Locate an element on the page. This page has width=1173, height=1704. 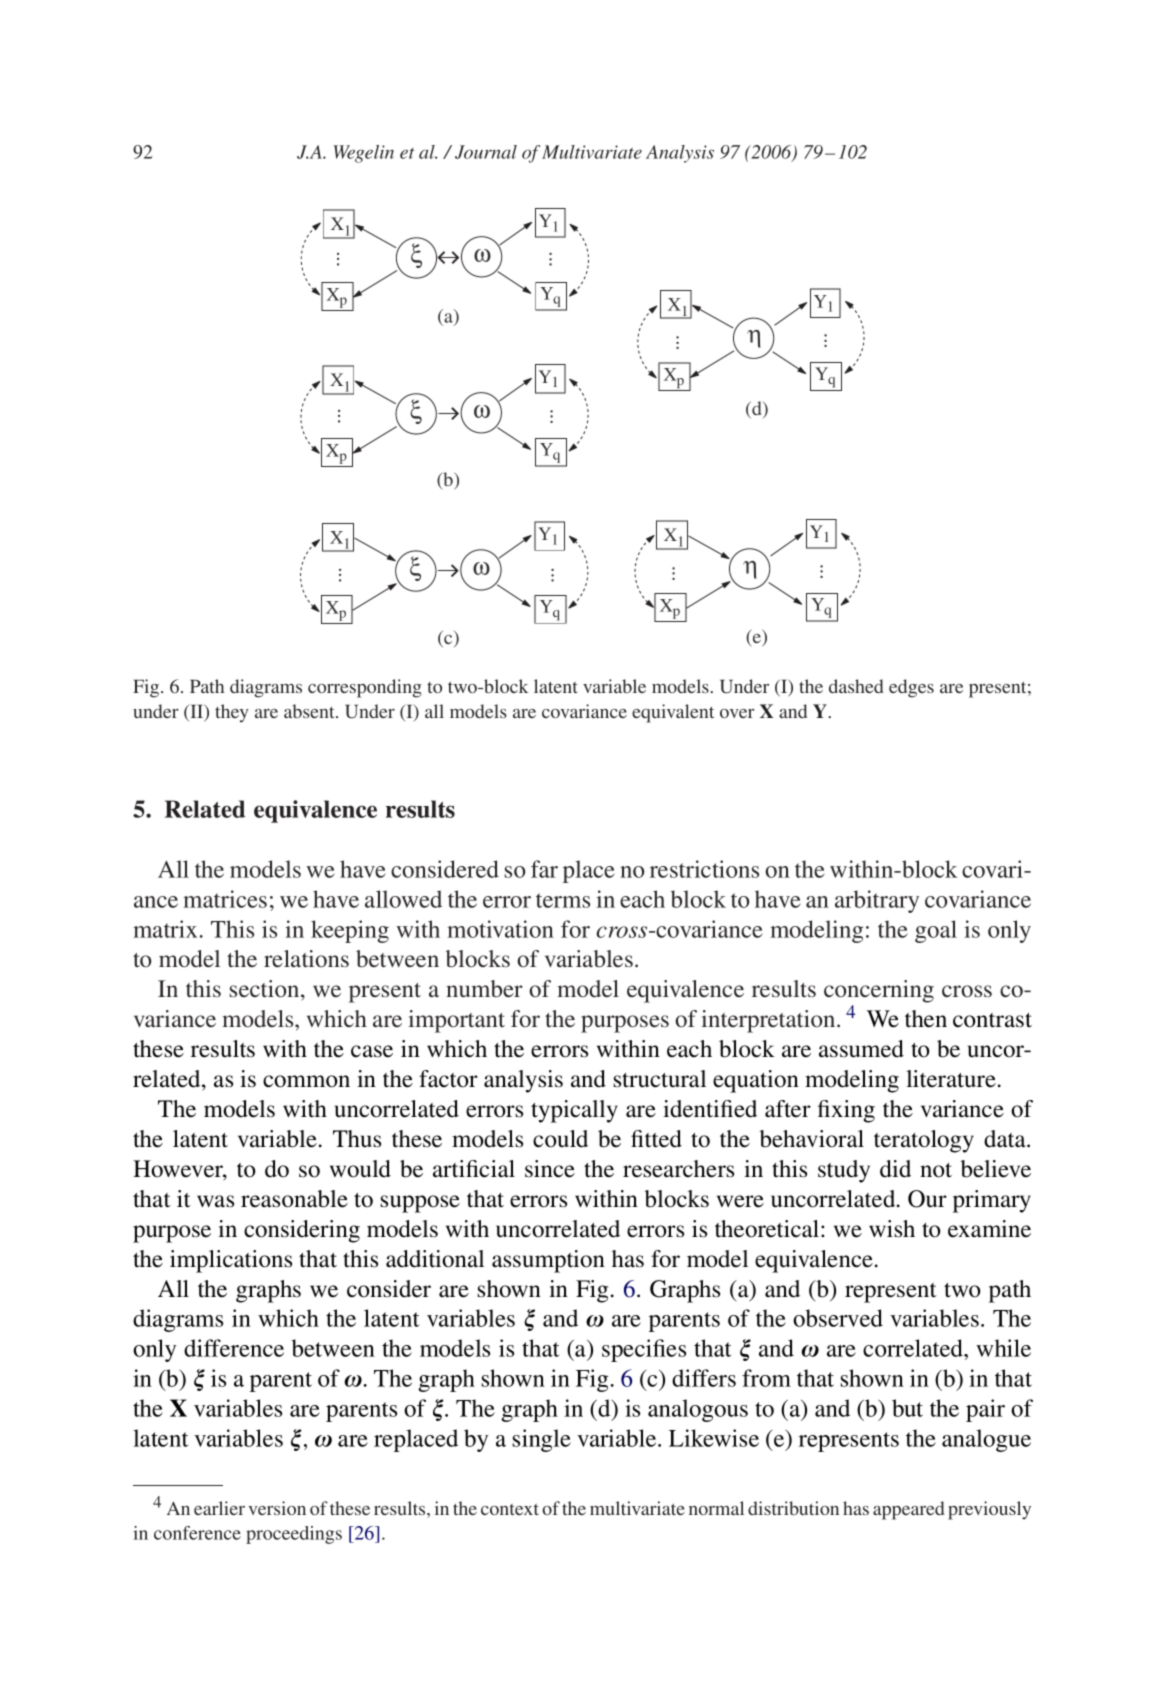
dashed is located at coordinates (856, 686).
